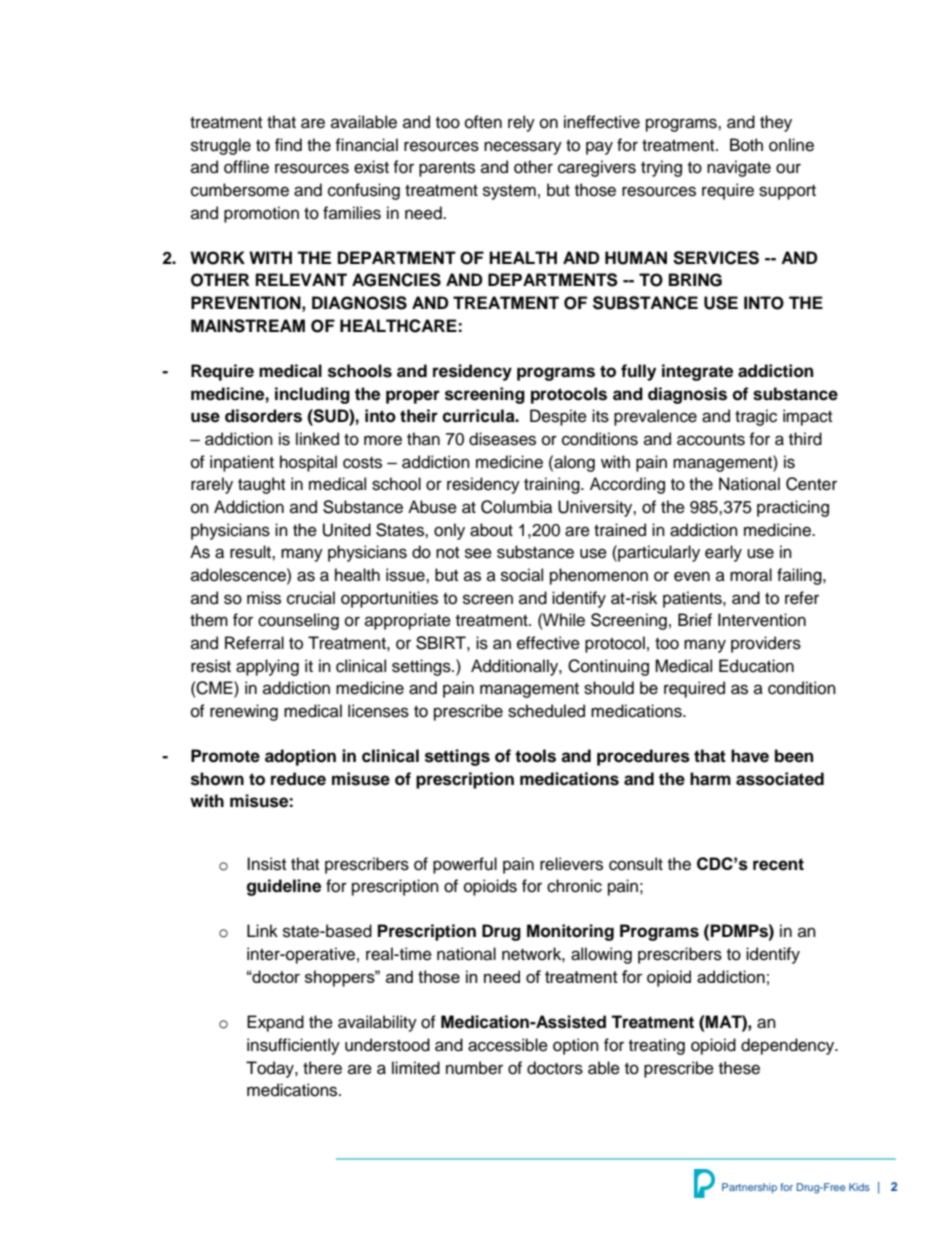 This screenshot has height=1233, width=952. Describe the element at coordinates (523, 148) in the screenshot. I see `necessary` at that location.
